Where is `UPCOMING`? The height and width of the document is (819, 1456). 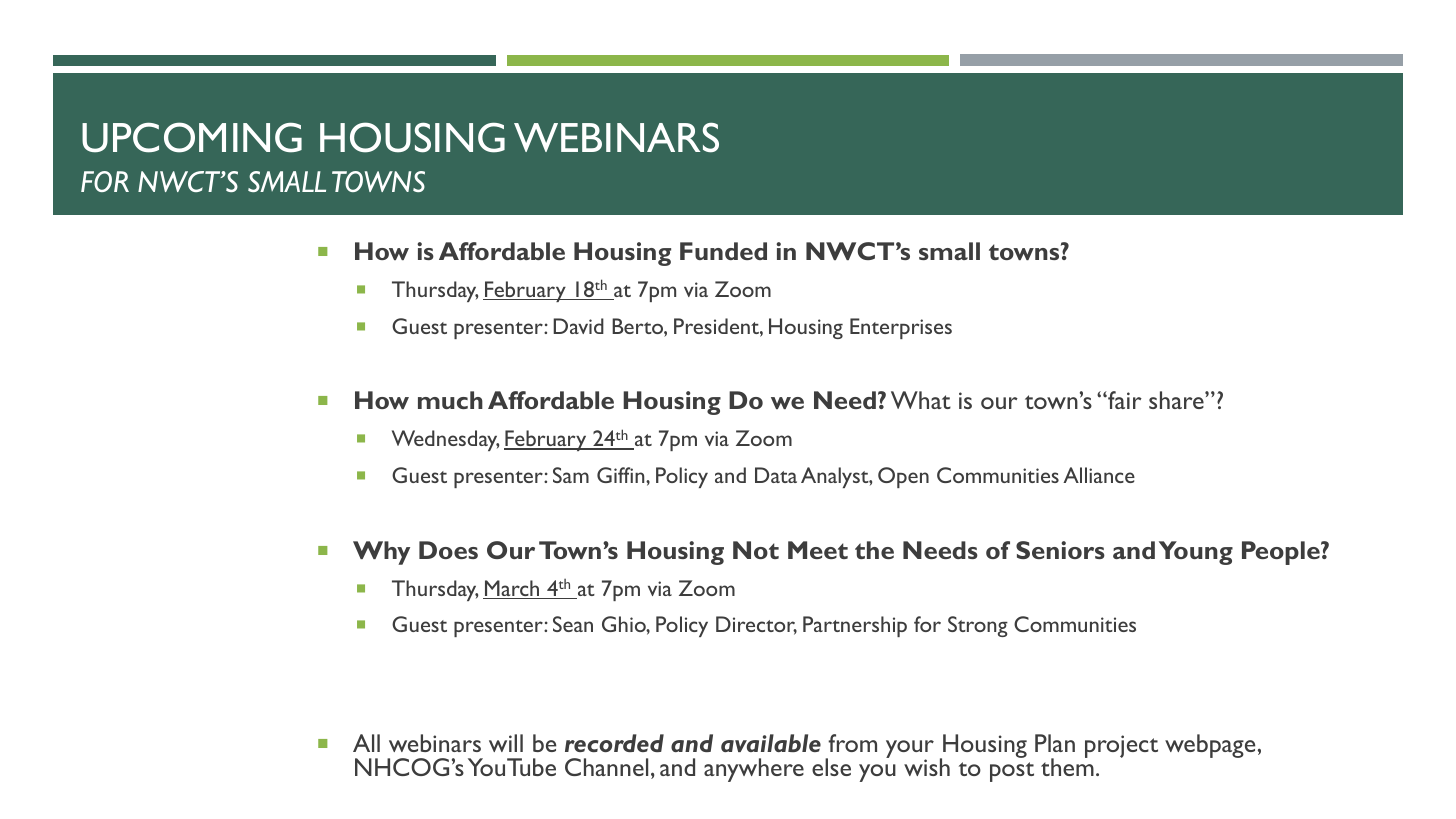 UPCOMING is located at coordinates (192, 137).
